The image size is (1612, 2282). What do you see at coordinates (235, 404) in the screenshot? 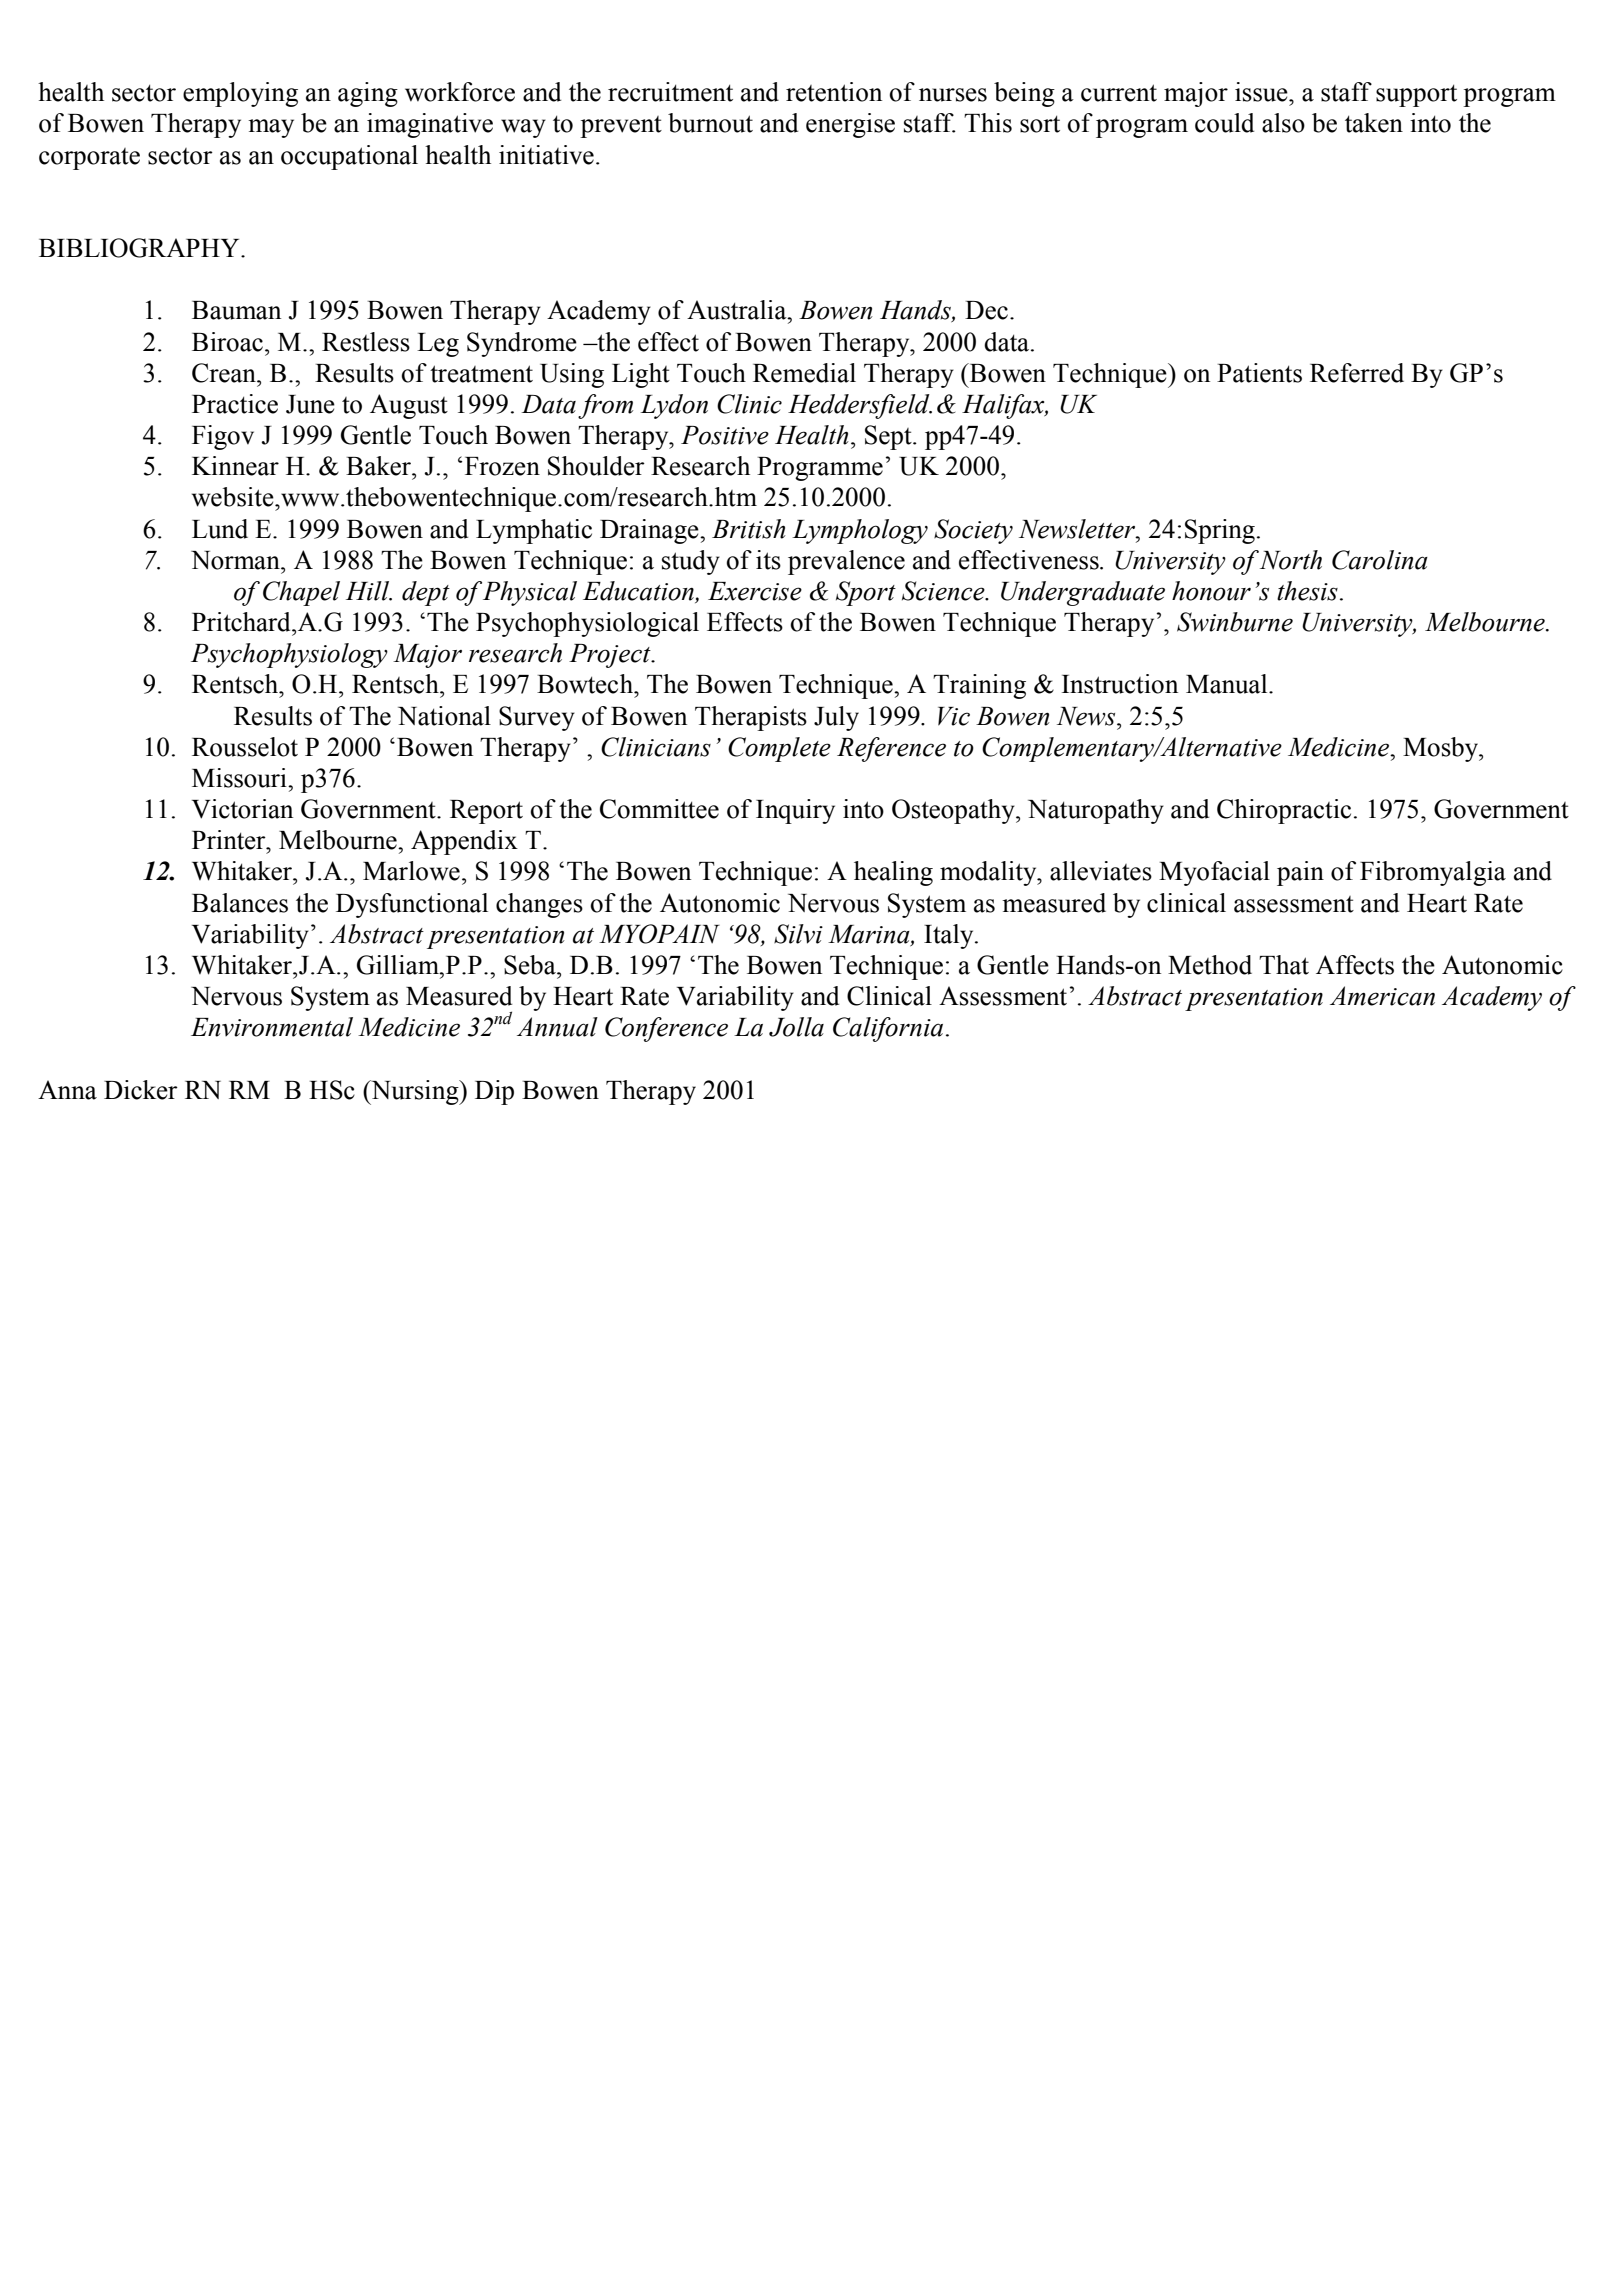
I see `Practice` at bounding box center [235, 404].
